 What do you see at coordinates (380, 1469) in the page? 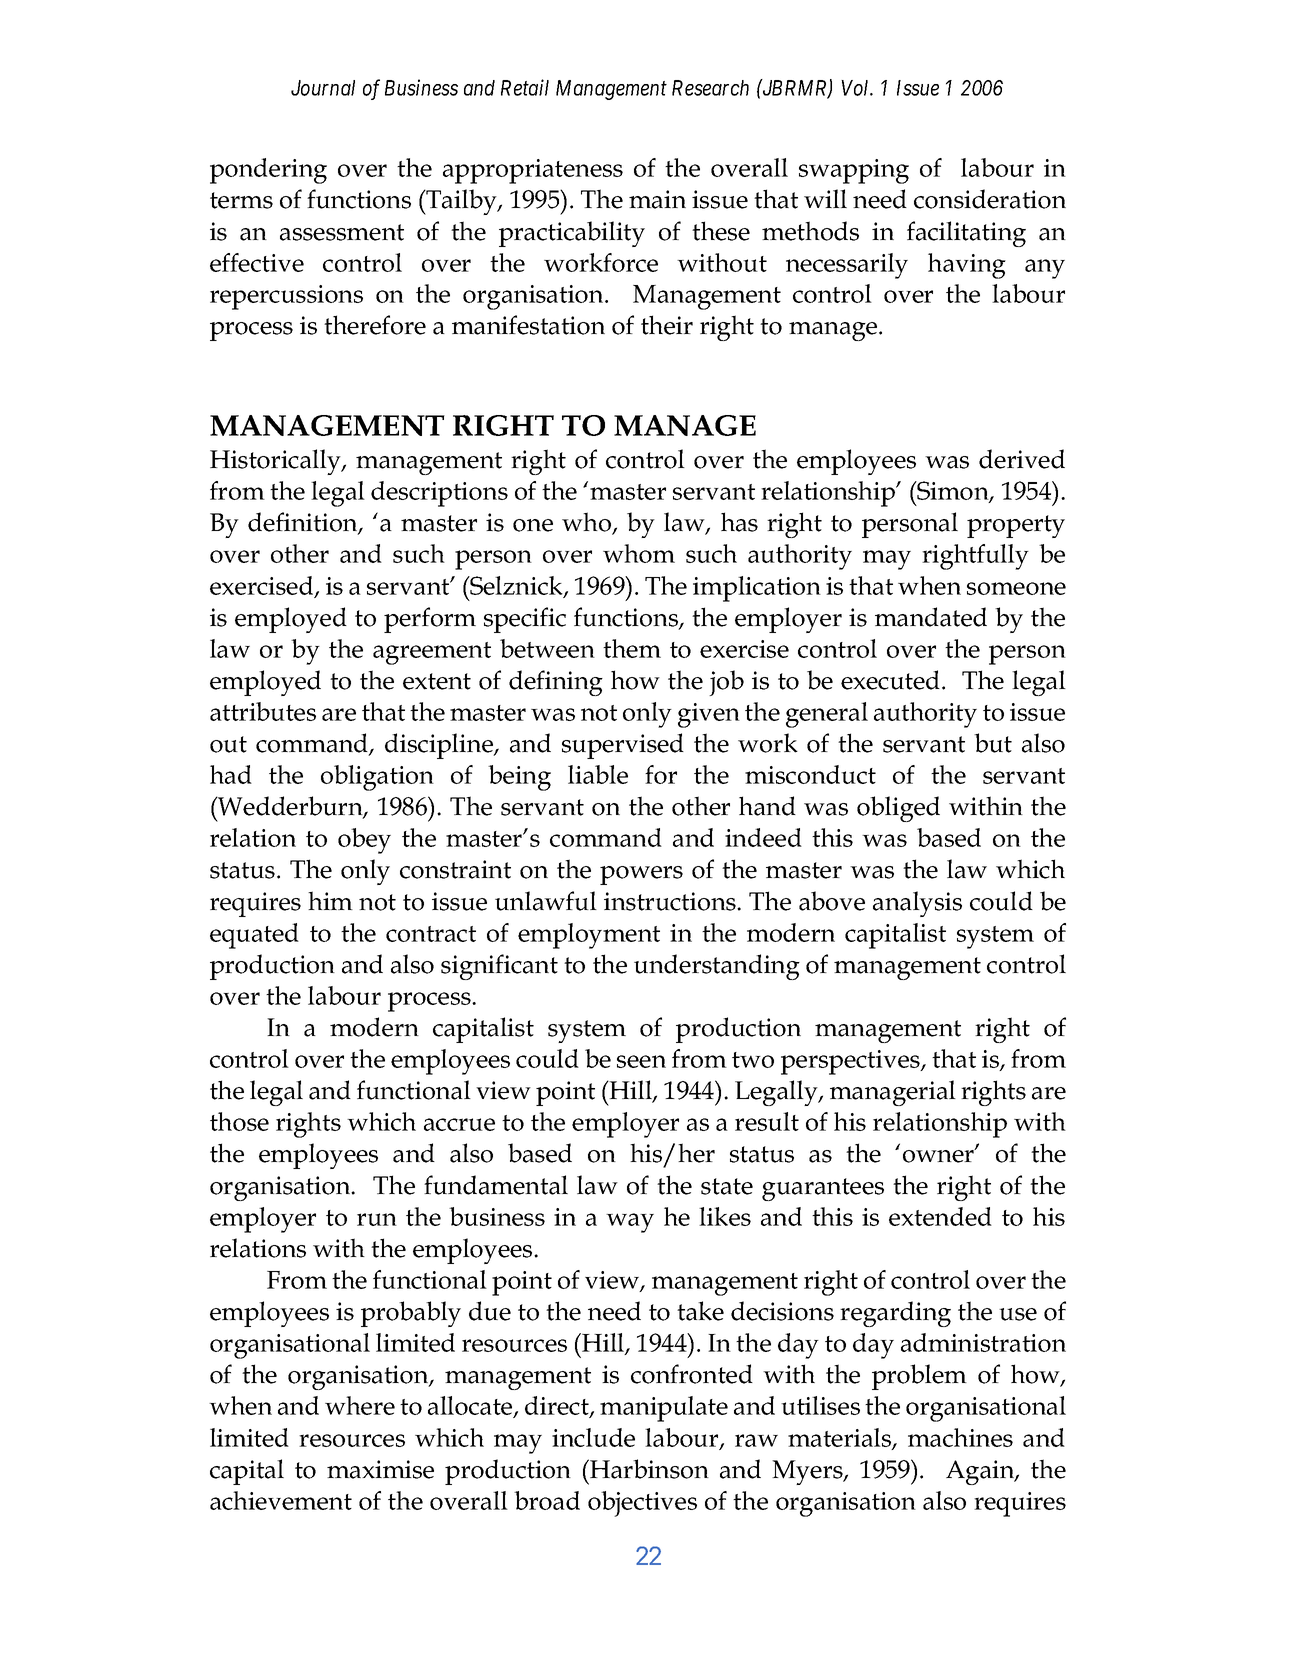
I see `maximise` at bounding box center [380, 1469].
